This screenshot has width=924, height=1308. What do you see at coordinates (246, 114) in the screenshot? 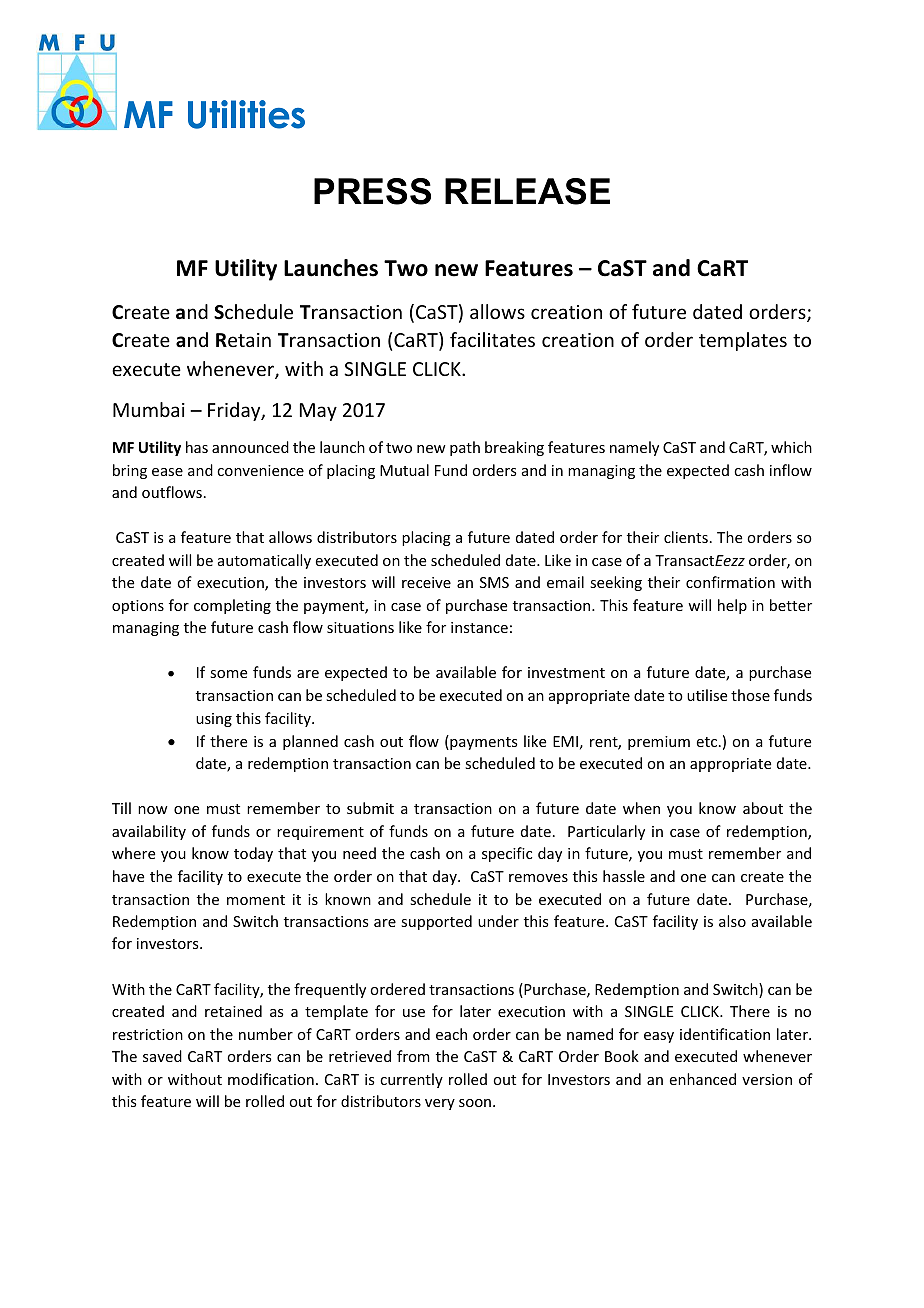
I see `Utilities` at bounding box center [246, 114].
